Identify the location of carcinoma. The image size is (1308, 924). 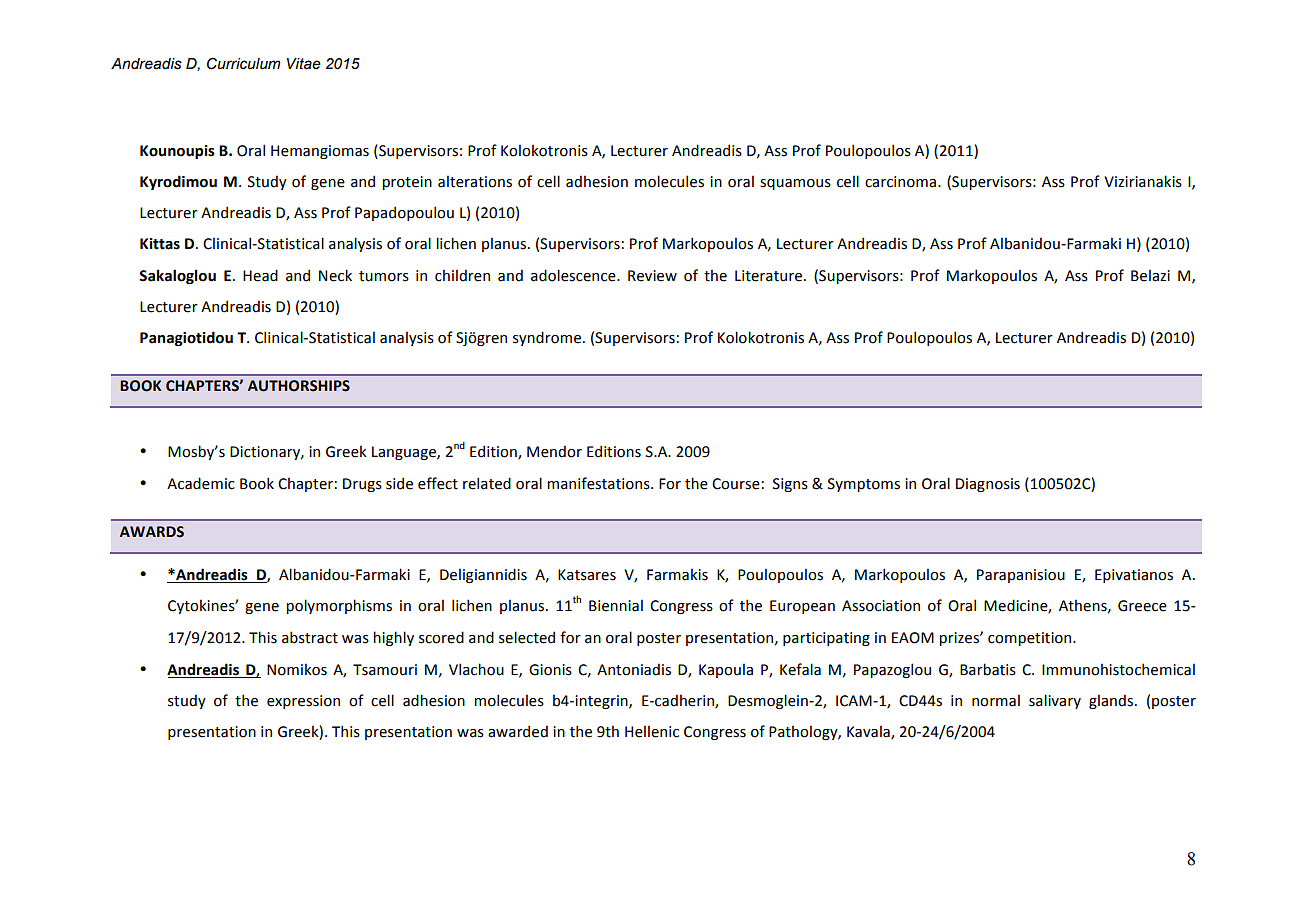
(900, 182).
